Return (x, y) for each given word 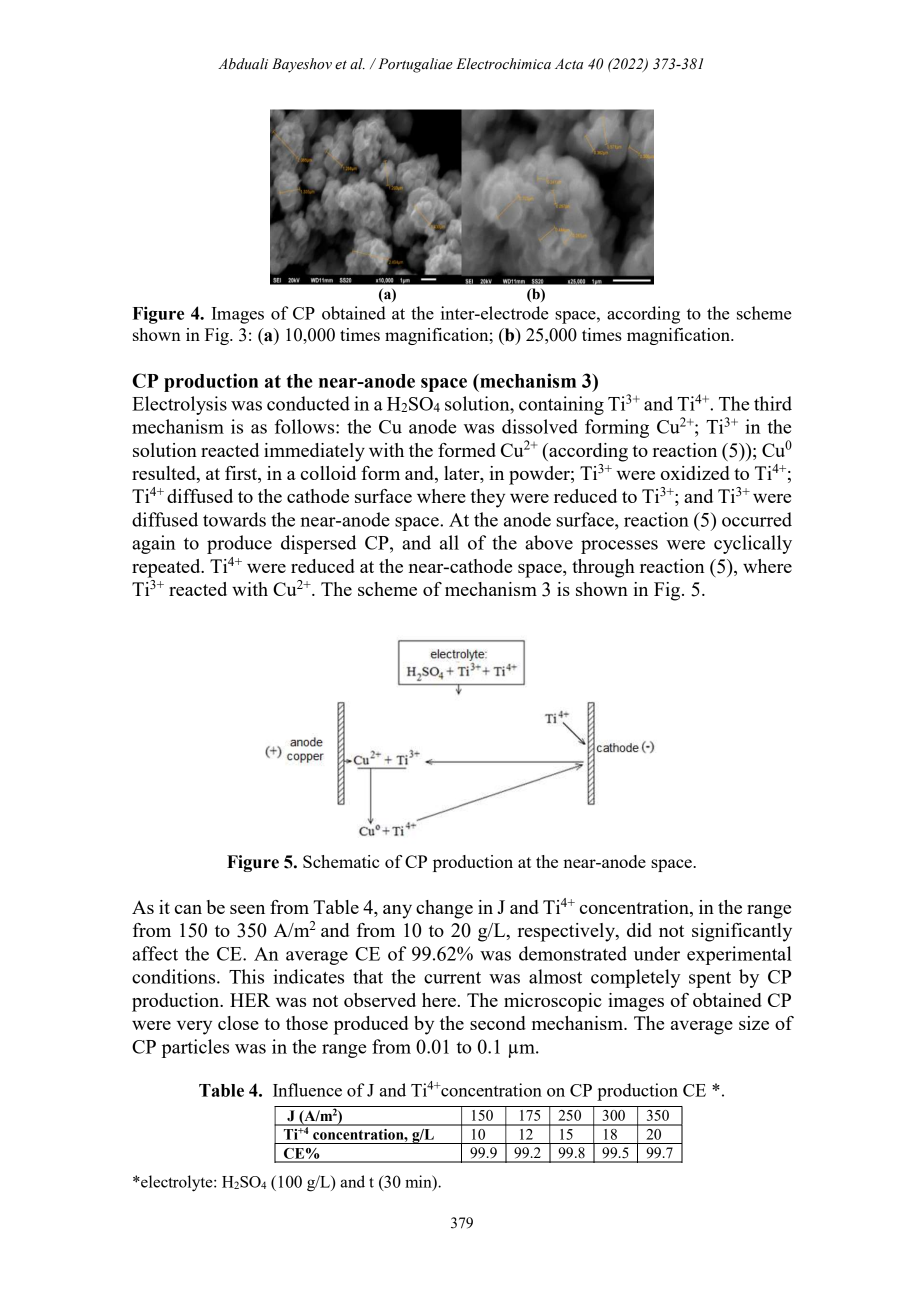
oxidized (695, 473)
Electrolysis (179, 405)
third (773, 403)
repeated (167, 568)
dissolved (540, 426)
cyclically (753, 544)
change (444, 909)
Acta (569, 64)
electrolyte (177, 1183)
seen (247, 909)
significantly (742, 932)
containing (561, 405)
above (549, 542)
